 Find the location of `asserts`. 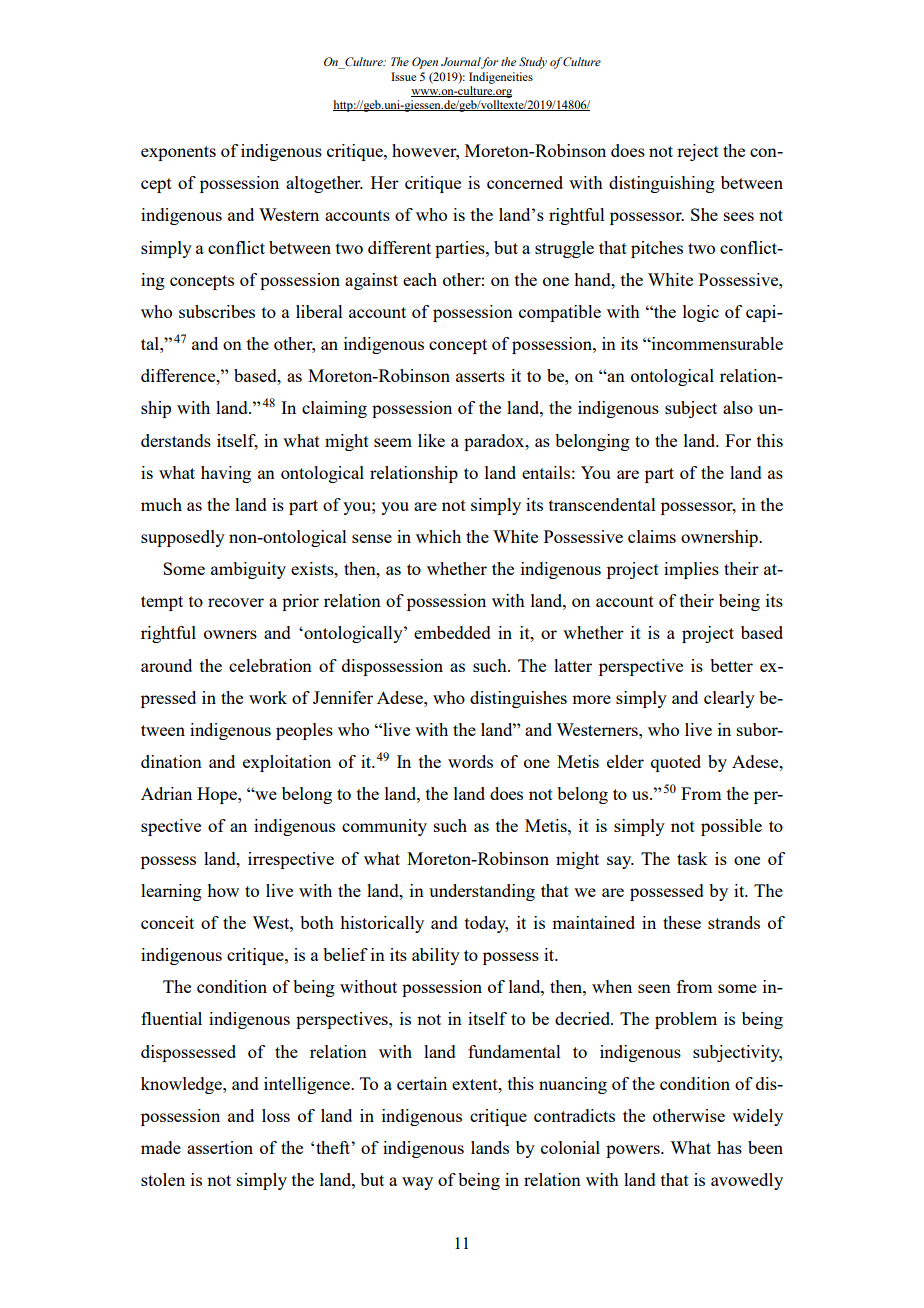

asserts is located at coordinates (480, 376).
